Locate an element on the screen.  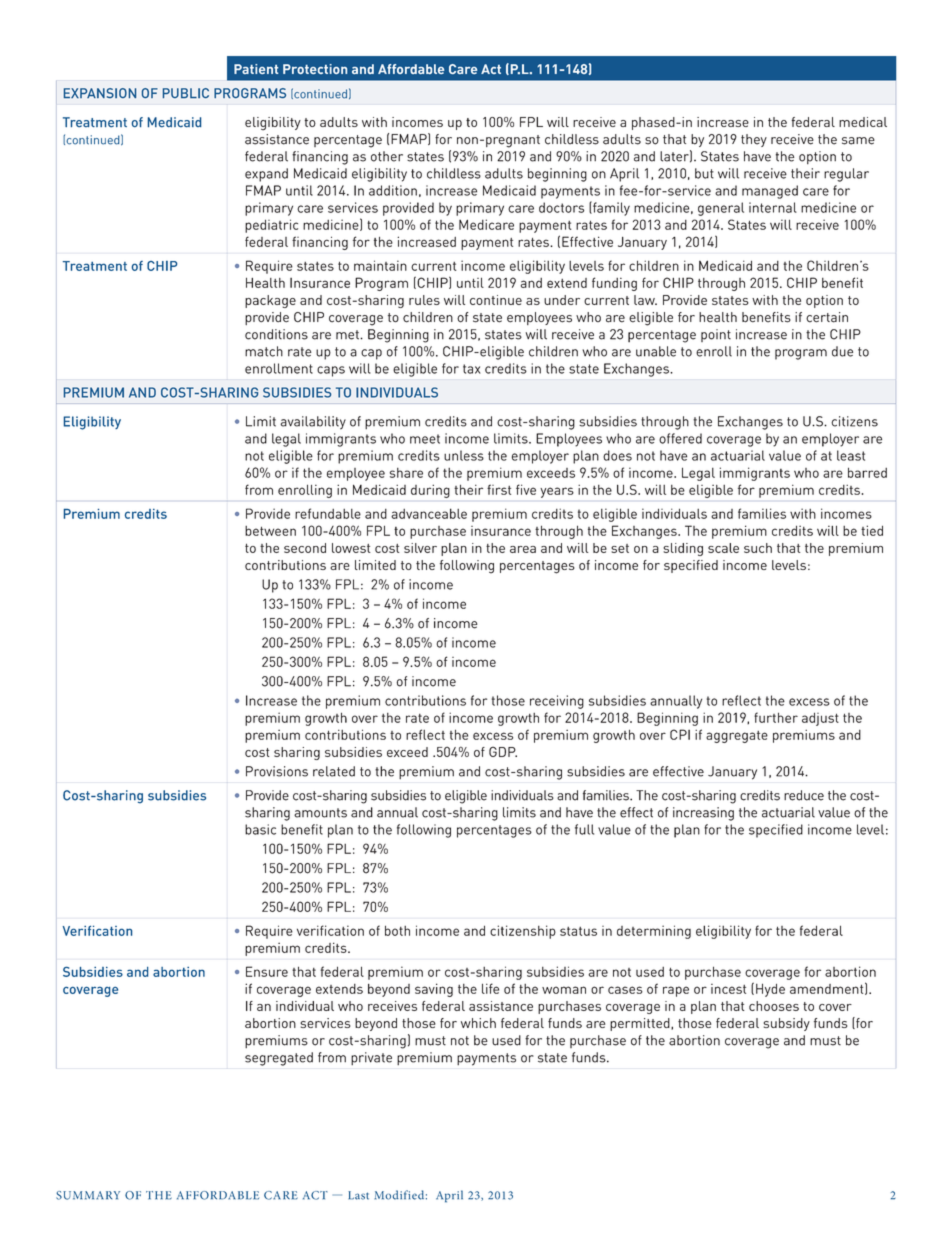
least is located at coordinates (851, 455).
